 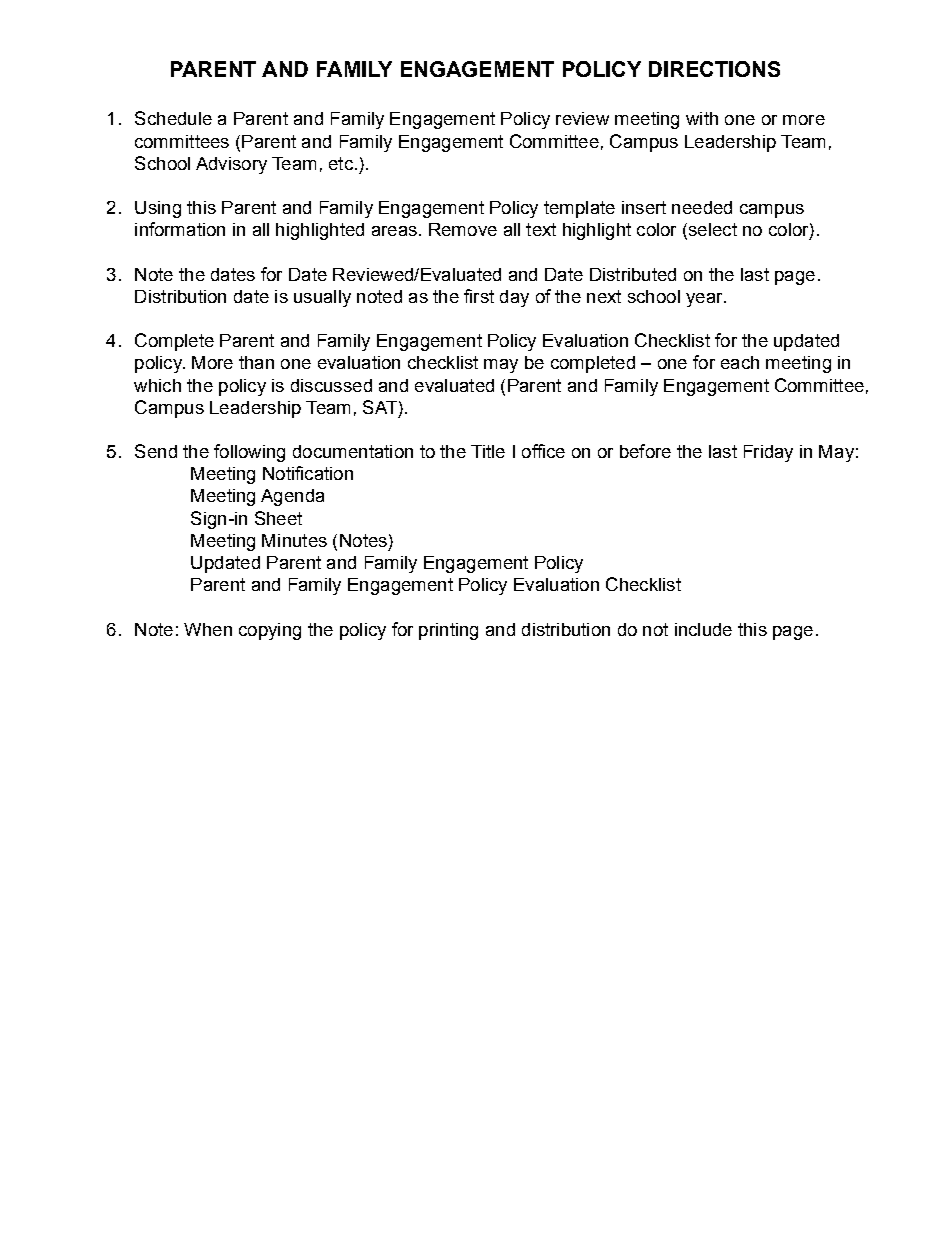 What do you see at coordinates (249, 453) in the page?
I see `following` at bounding box center [249, 453].
